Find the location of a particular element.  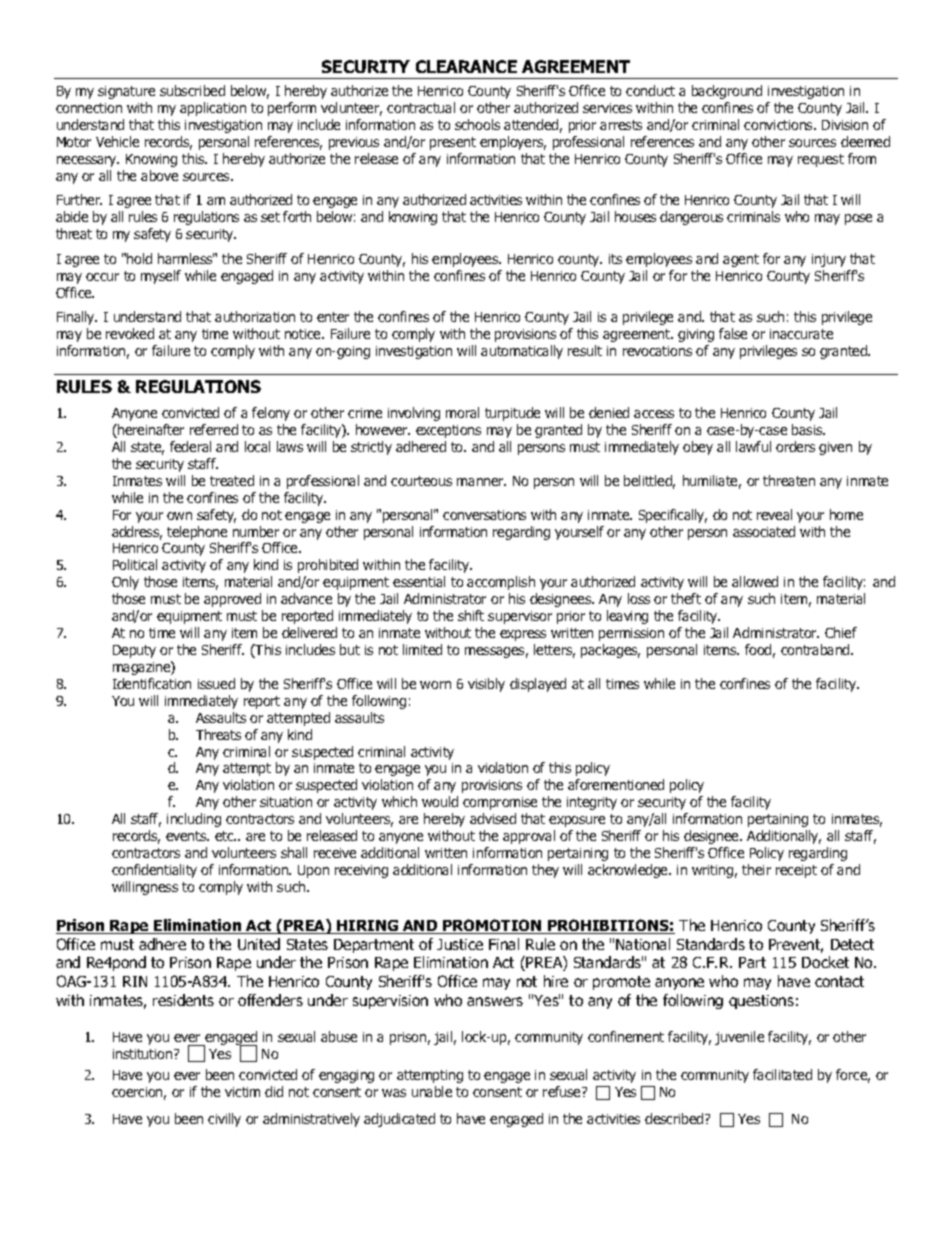

schools is located at coordinates (477, 124).
